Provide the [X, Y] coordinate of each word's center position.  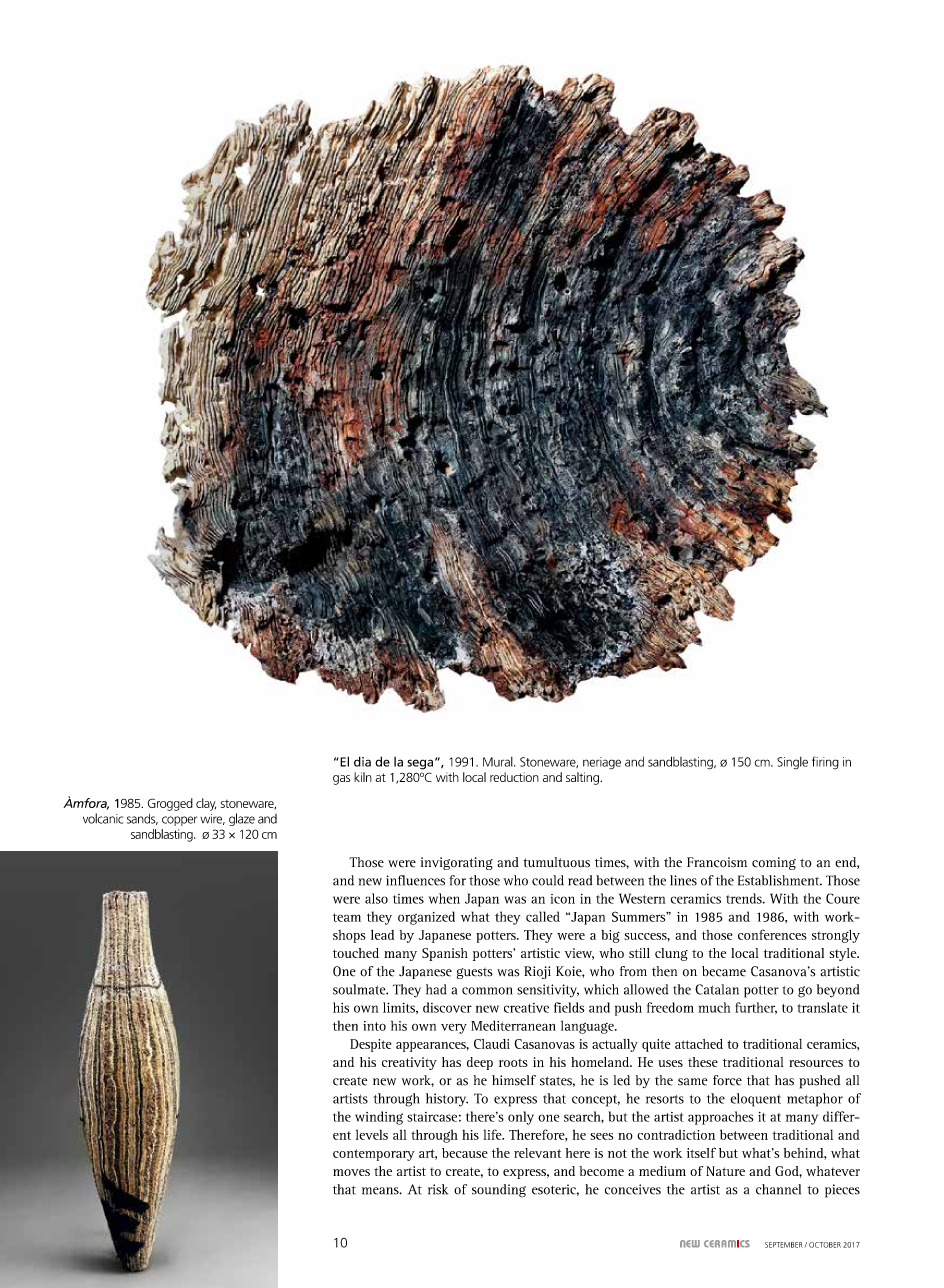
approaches [721, 1118]
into [374, 1026]
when [444, 898]
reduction [514, 777]
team [347, 917]
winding [379, 1118]
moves [351, 1172]
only [521, 1118]
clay [206, 804]
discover [447, 1007]
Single [792, 763]
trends [745, 898]
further [756, 1008]
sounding [499, 1191]
